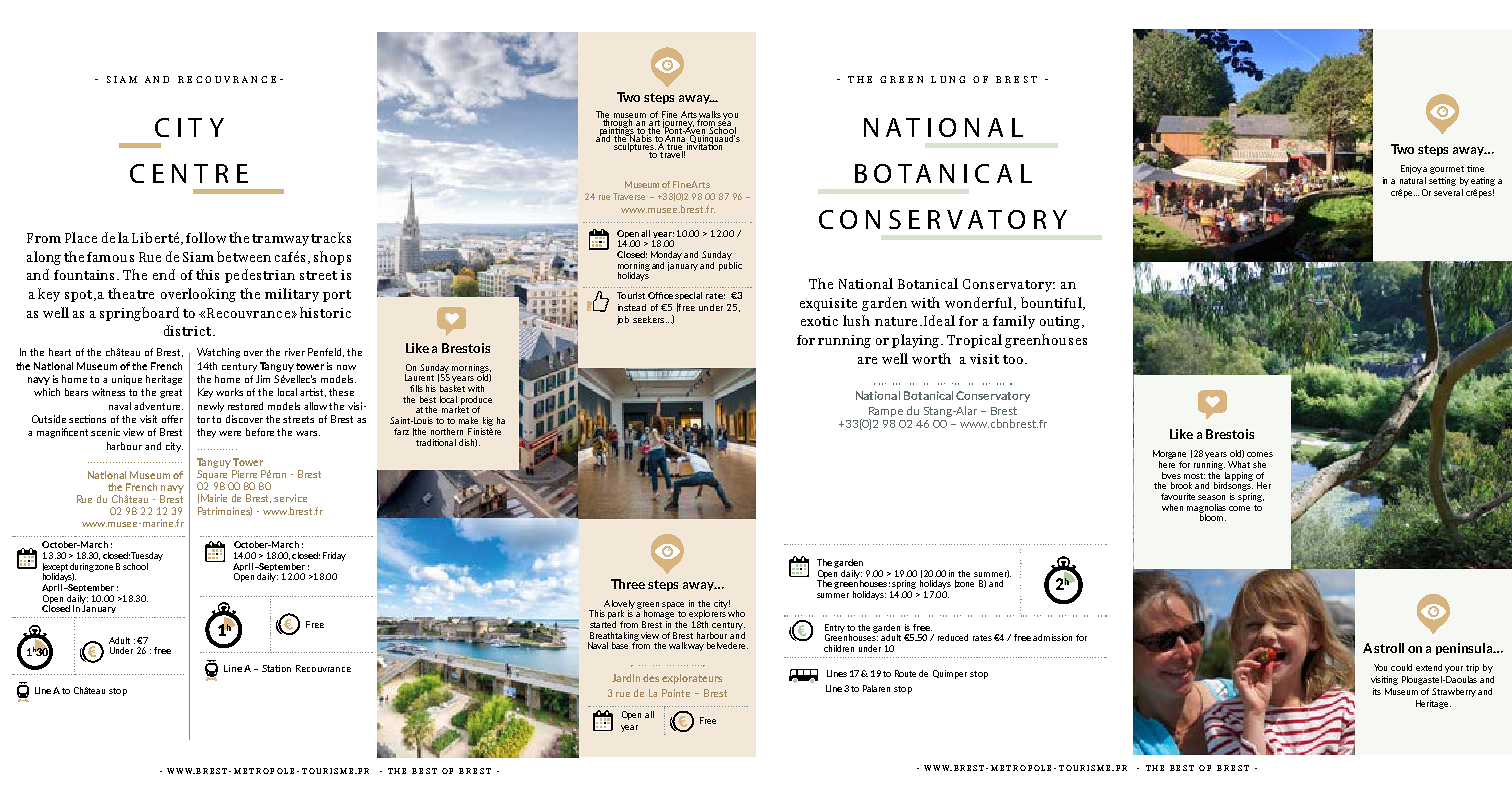 This document has width=1512, height=794. Describe the element at coordinates (710, 115) in the document. I see `walks` at that location.
